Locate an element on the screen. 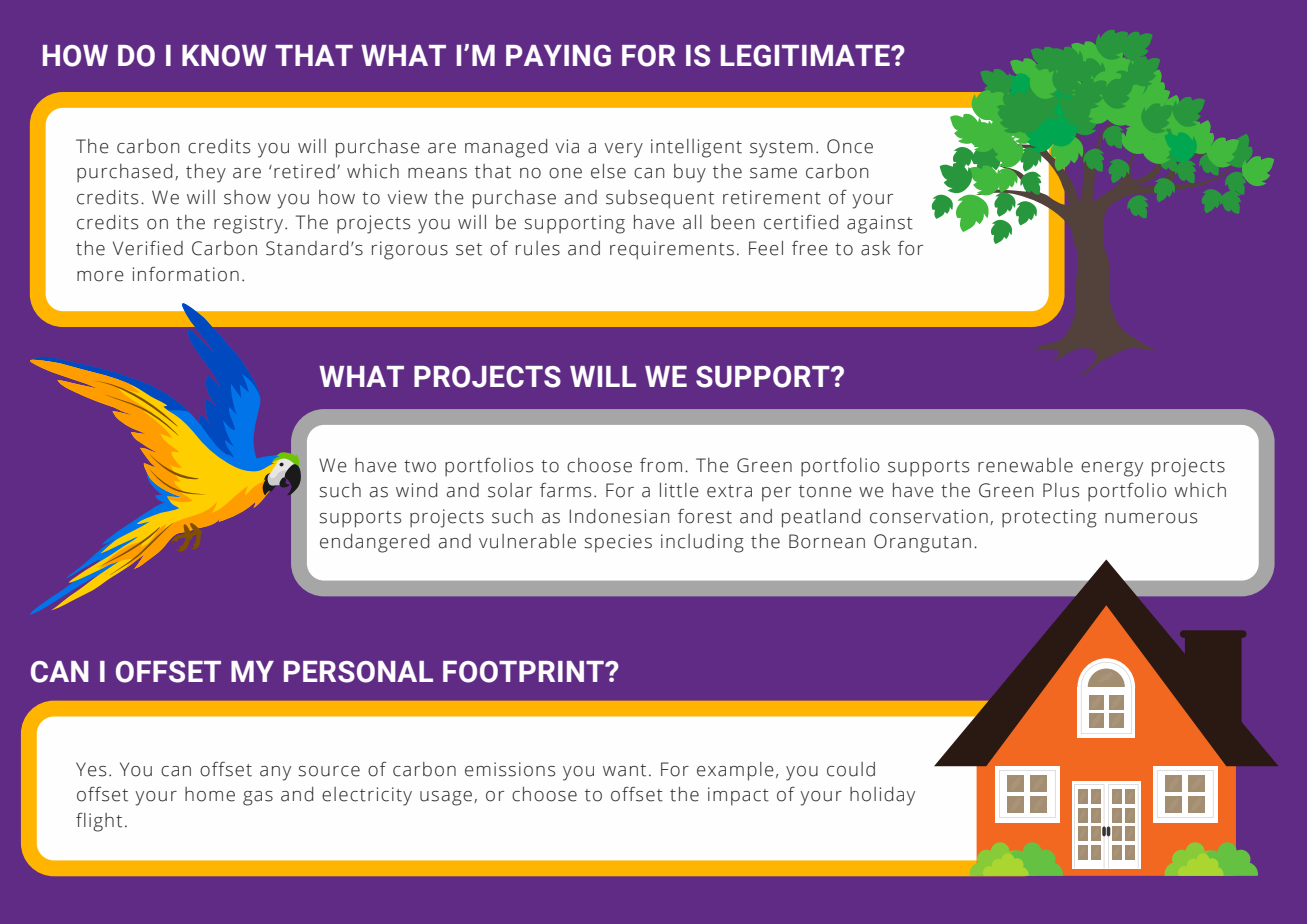 The width and height of the screenshot is (1307, 924). PERSONAL is located at coordinates (358, 672).
